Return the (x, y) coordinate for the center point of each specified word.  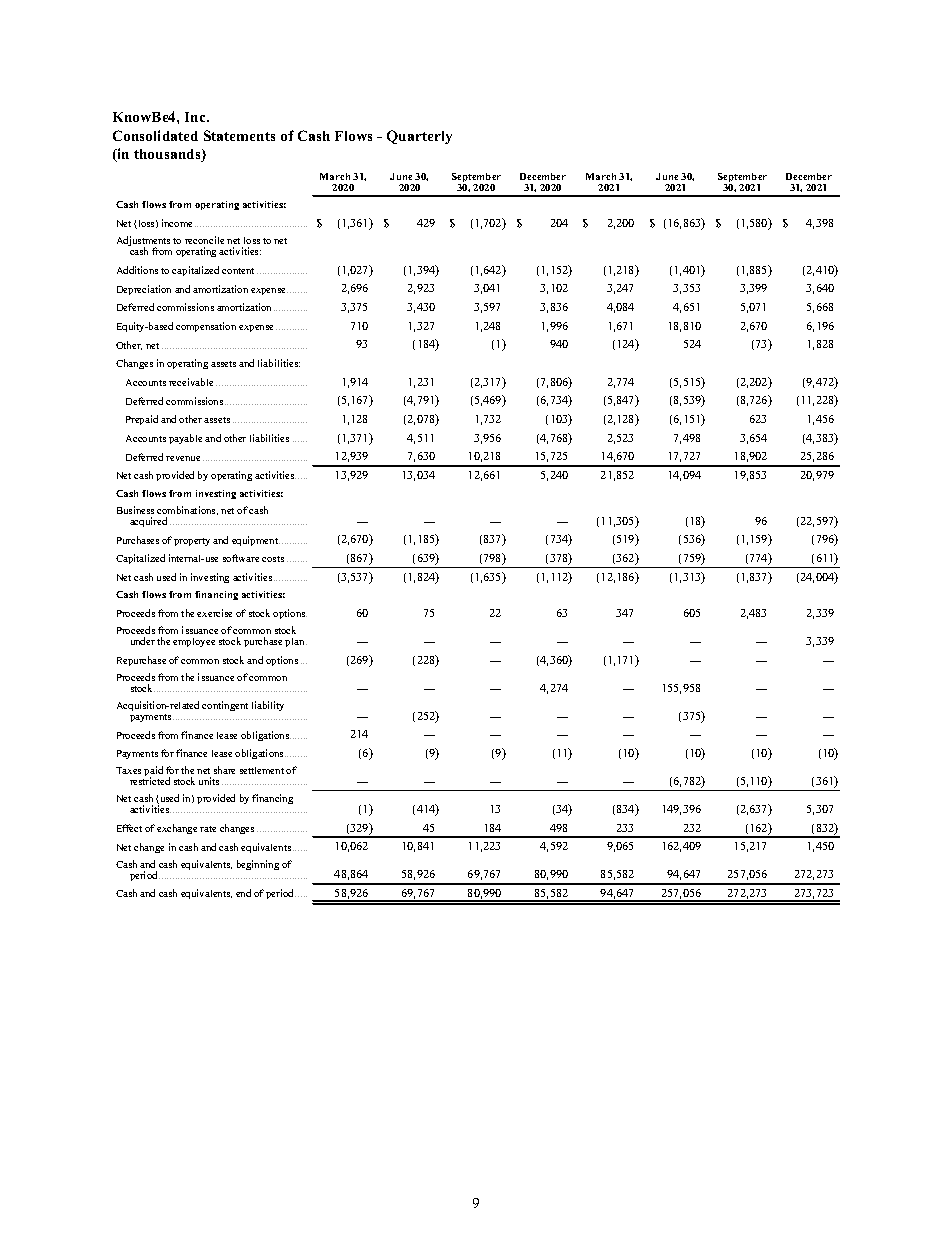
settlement (262, 770)
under (143, 641)
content (238, 271)
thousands (168, 155)
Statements (239, 135)
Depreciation (144, 290)
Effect (129, 828)
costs (273, 559)
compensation (206, 327)
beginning (258, 865)
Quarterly (419, 137)
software (241, 558)
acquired (148, 522)
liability (268, 706)
